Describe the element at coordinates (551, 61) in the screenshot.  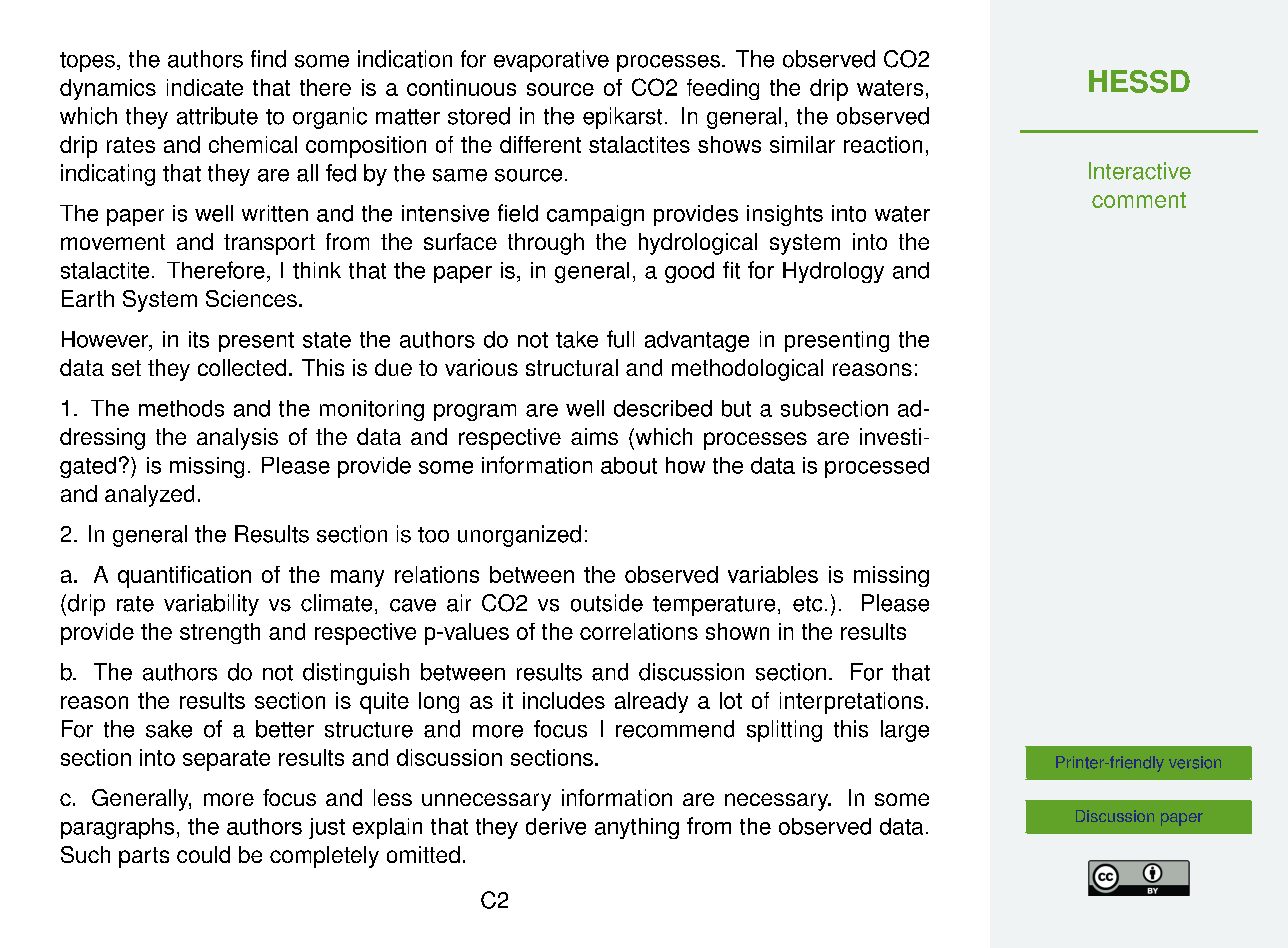
I see `evaporative` at that location.
